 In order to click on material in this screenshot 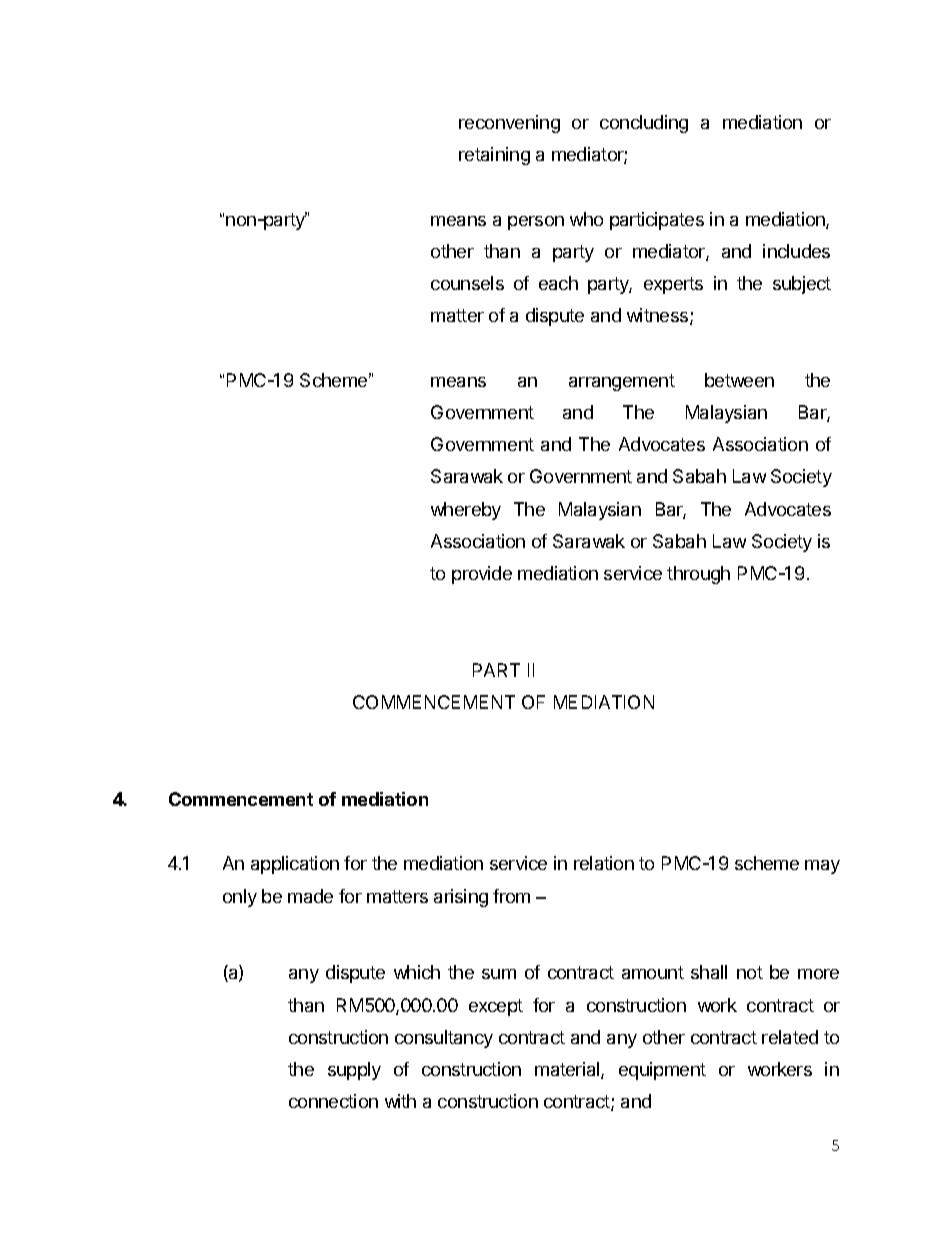, I will do `click(568, 1070)`.
